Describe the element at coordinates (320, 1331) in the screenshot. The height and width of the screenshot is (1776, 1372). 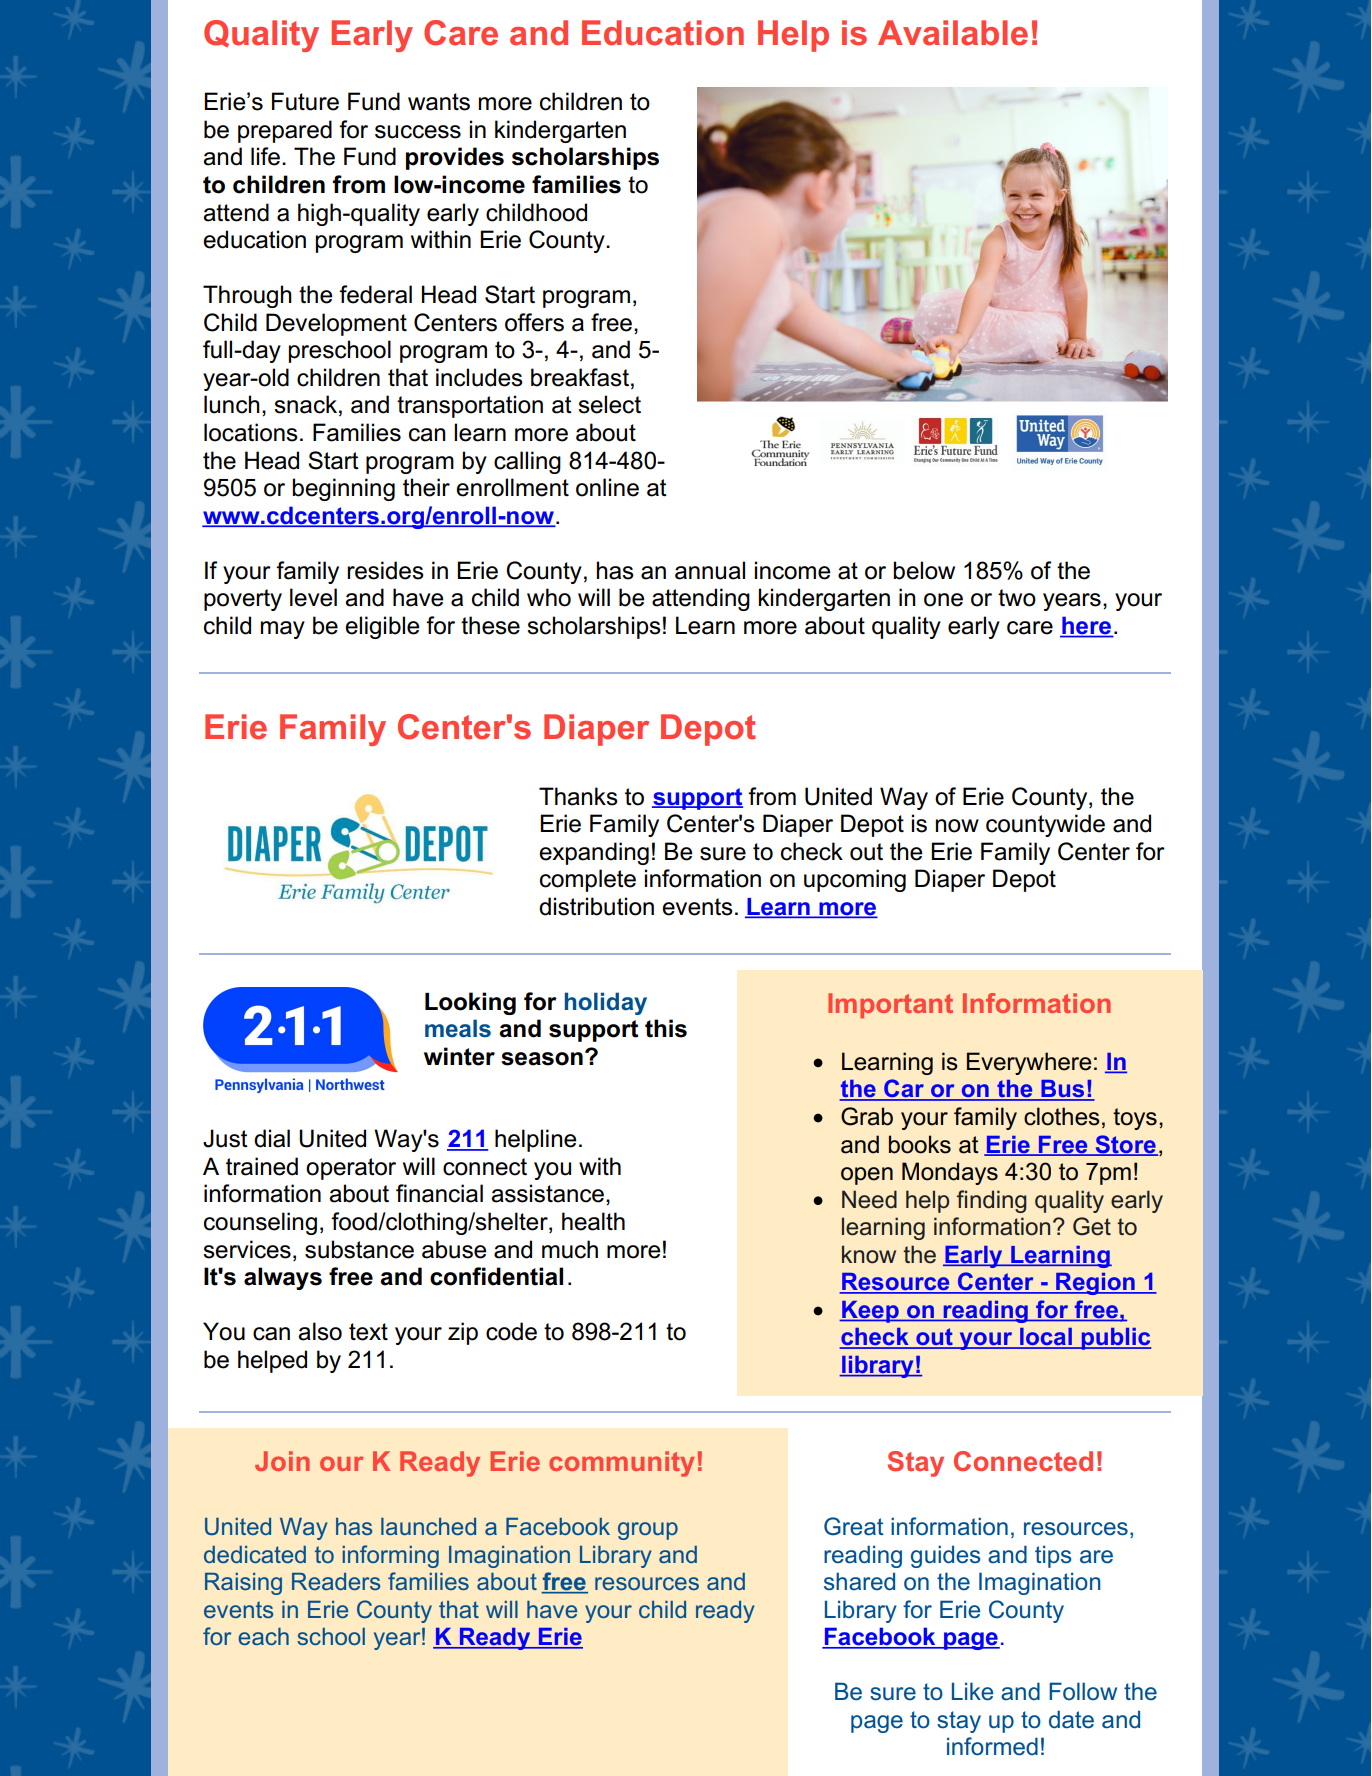
I see `also` at that location.
